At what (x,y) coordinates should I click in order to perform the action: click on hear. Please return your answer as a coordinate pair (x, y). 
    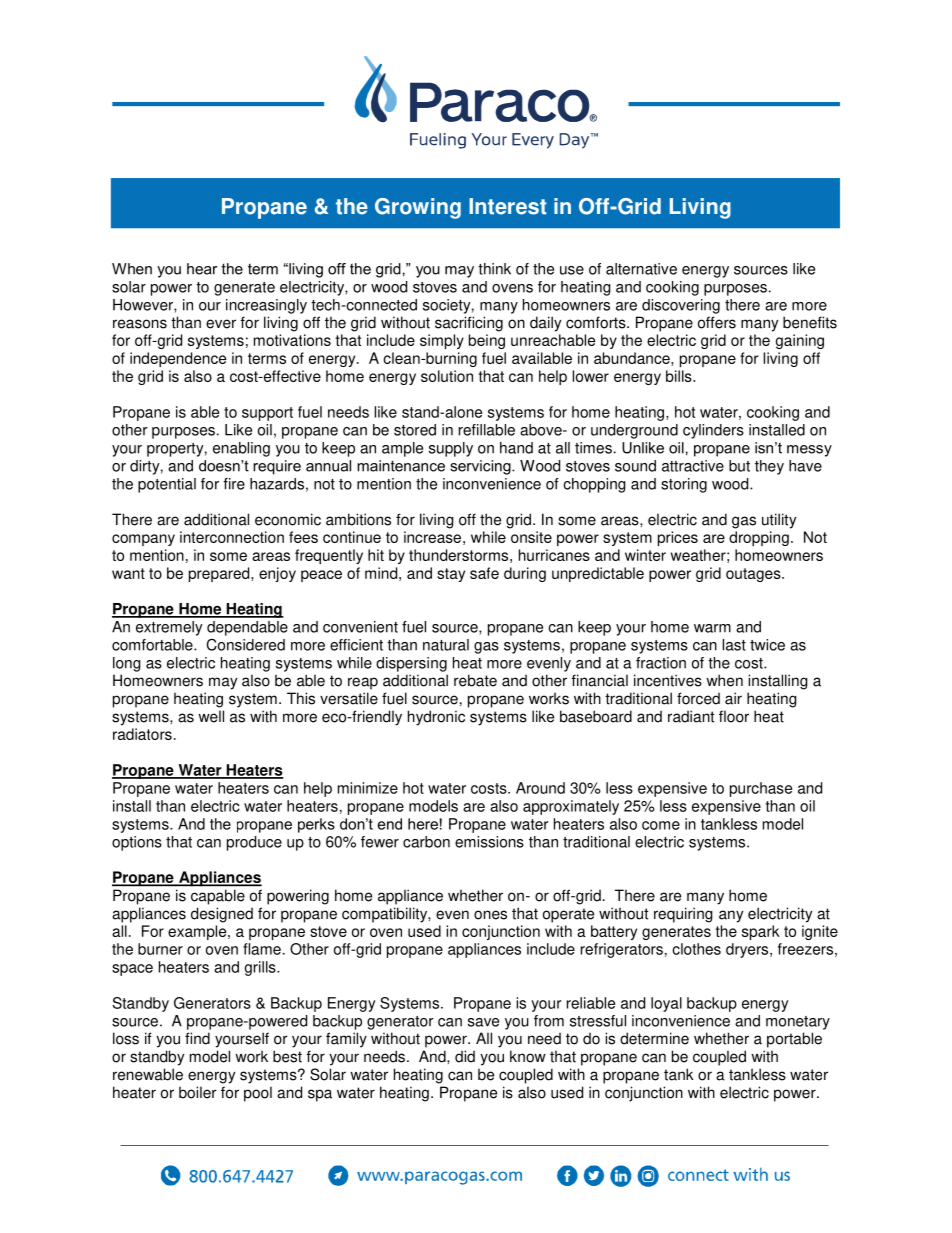
    Looking at the image, I should click on (202, 269).
